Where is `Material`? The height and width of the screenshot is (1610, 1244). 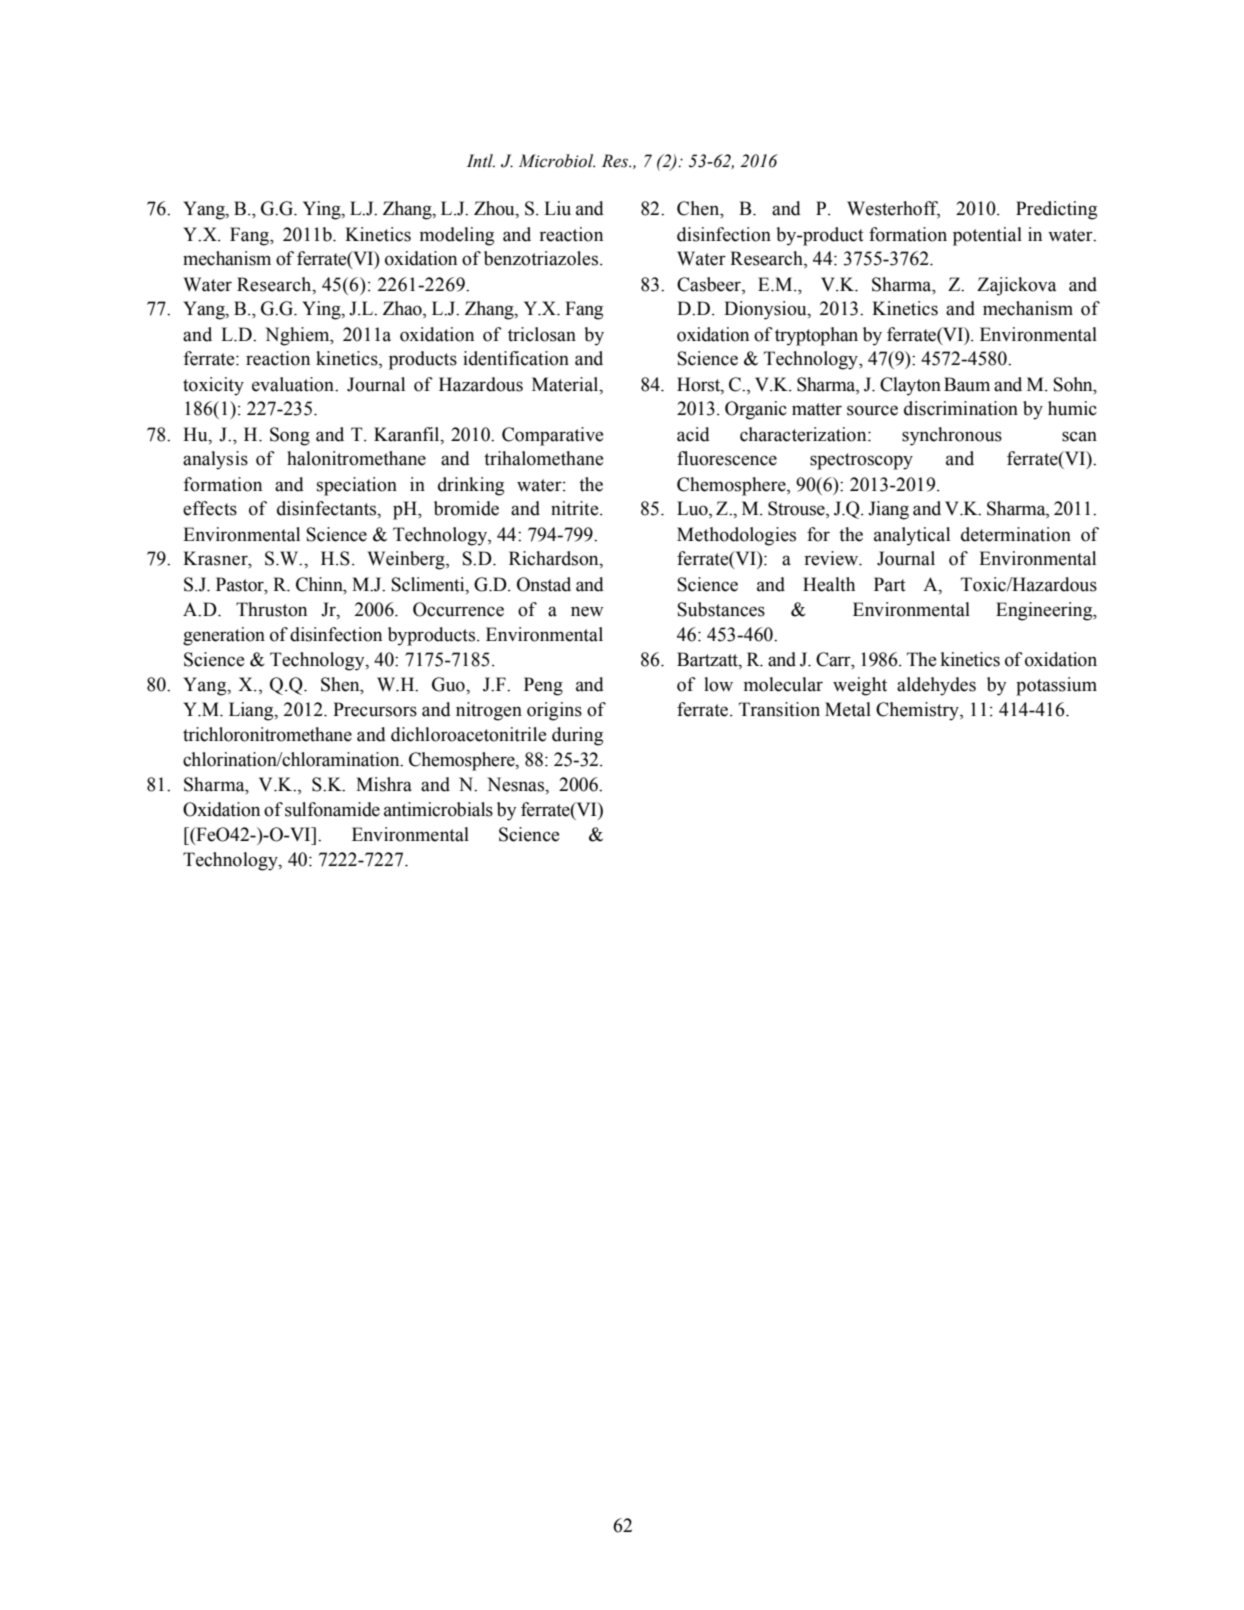
Material is located at coordinates (566, 384).
